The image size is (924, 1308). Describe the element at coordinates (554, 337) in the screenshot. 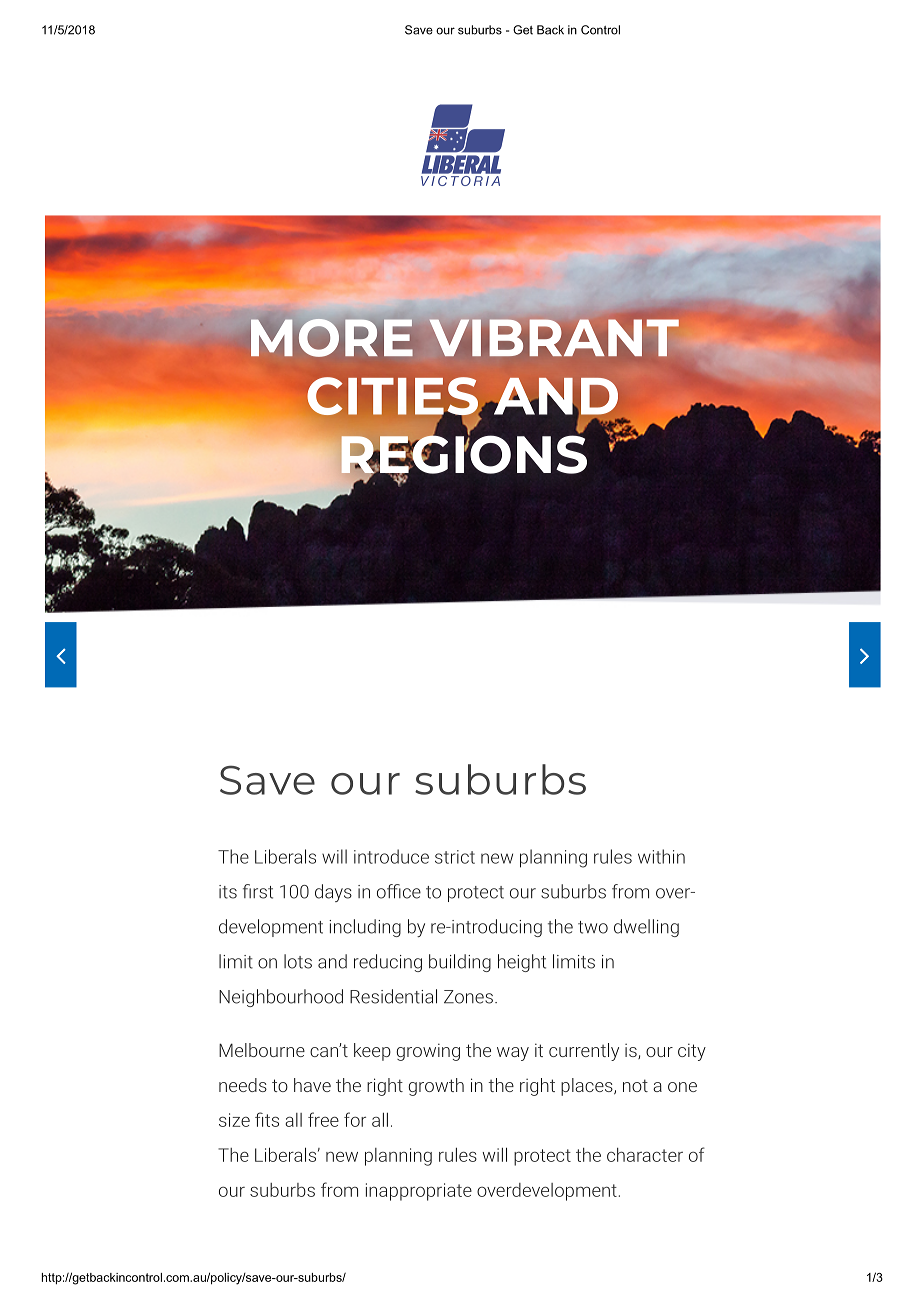

I see `VIBRANT` at that location.
